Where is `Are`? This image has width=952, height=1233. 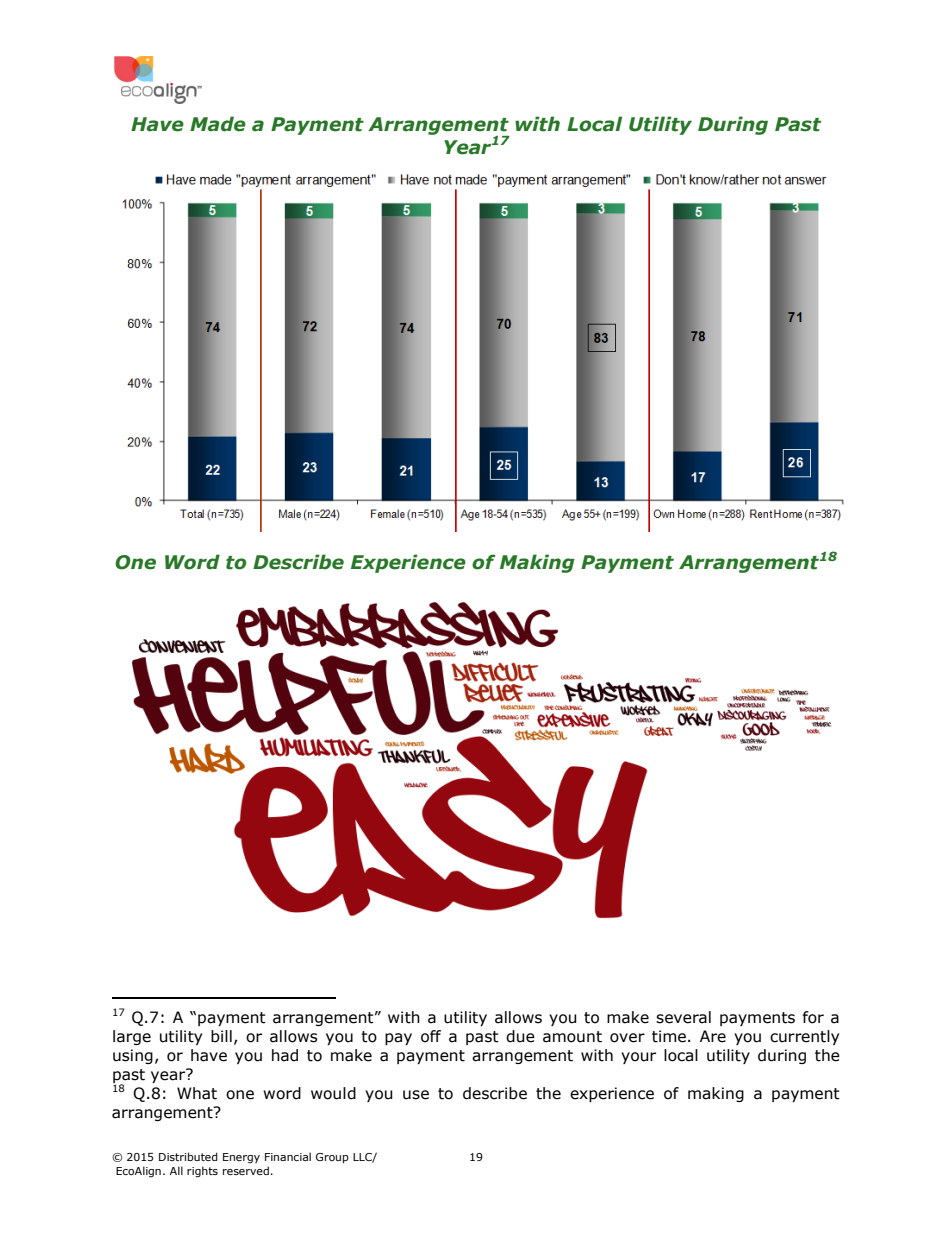
Are is located at coordinates (713, 1036).
